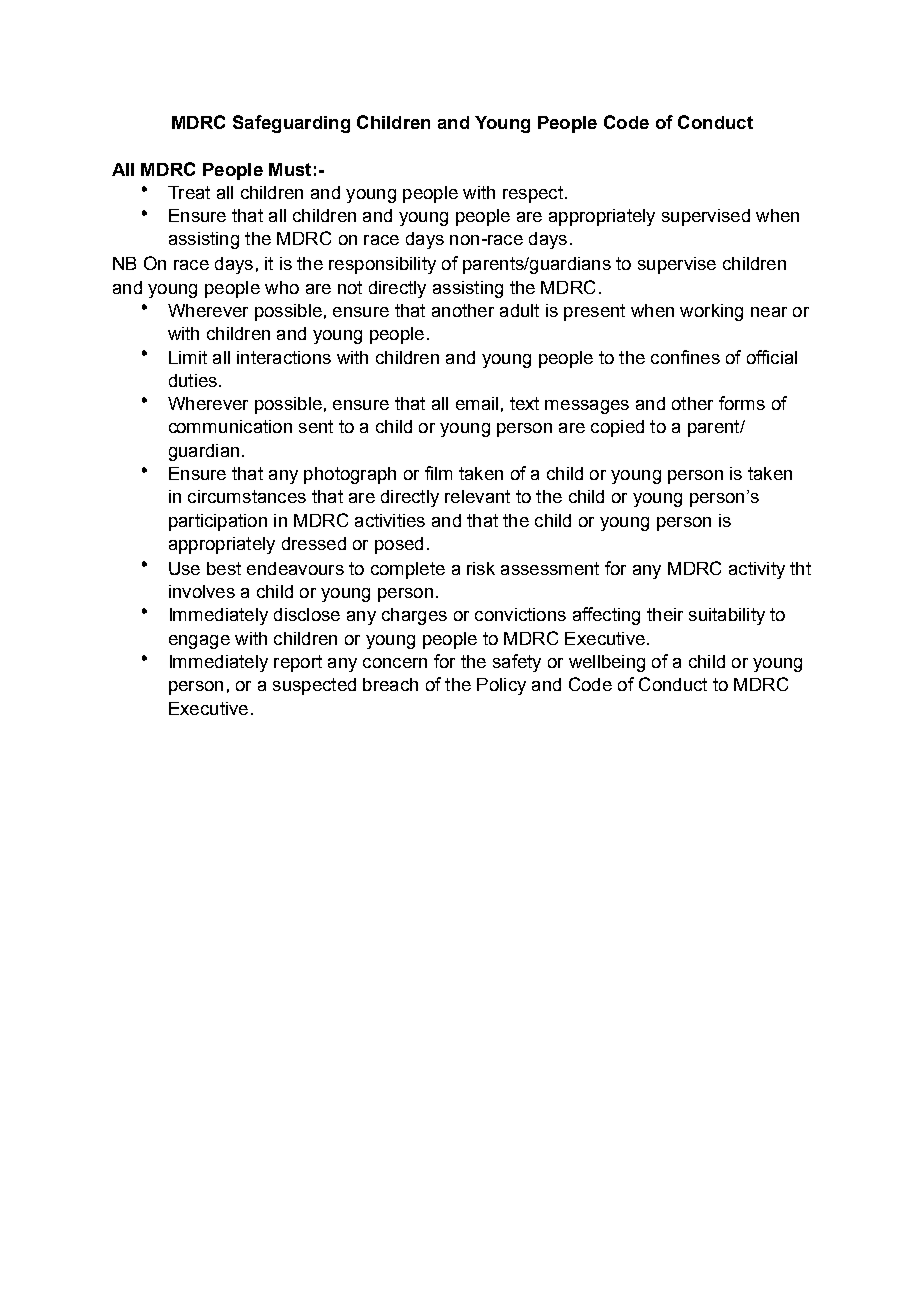  What do you see at coordinates (711, 312) in the page?
I see `working` at bounding box center [711, 312].
